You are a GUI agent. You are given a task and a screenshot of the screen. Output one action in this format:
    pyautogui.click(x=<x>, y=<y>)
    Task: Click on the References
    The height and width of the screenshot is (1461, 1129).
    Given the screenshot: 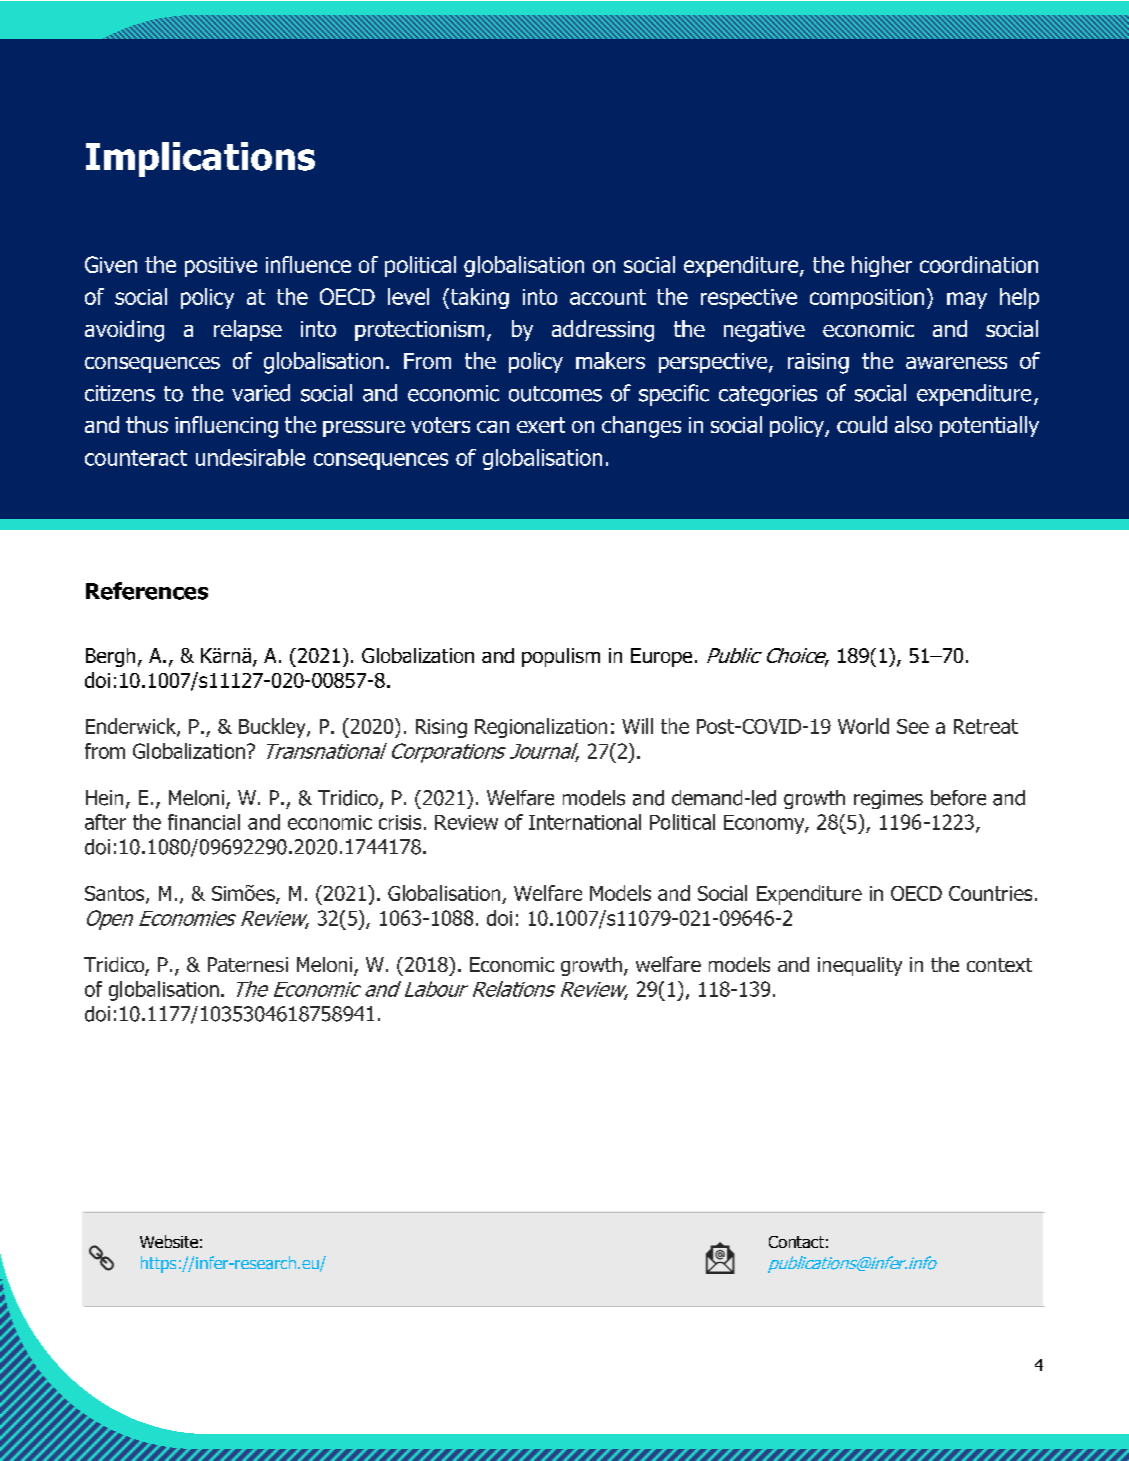 What is the action you would take?
    pyautogui.click(x=147, y=591)
